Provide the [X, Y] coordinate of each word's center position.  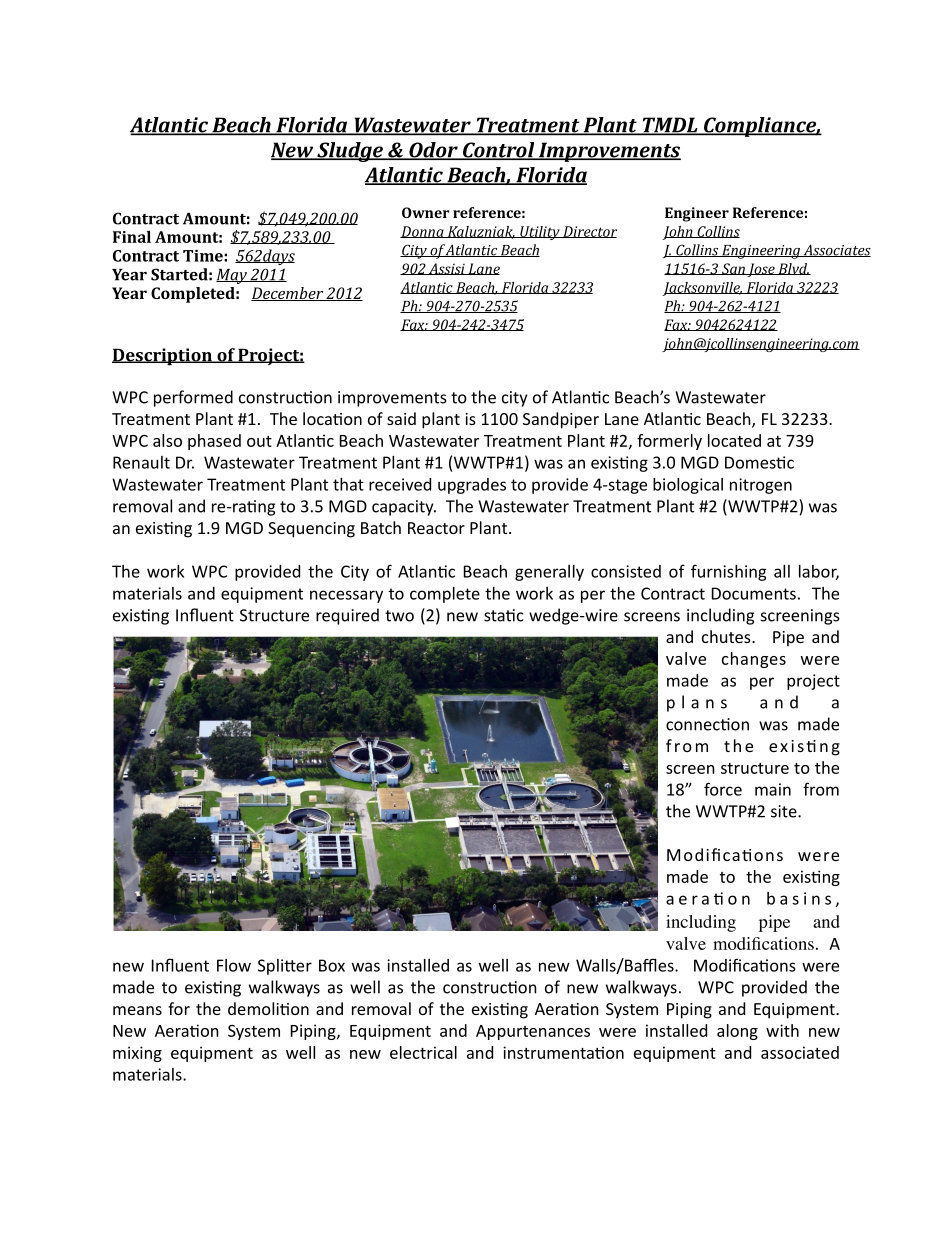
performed [193, 398]
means [137, 1010]
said [401, 418]
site [785, 811]
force [723, 789]
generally [549, 573]
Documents [754, 593]
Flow [234, 965]
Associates [836, 250]
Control [499, 151]
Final [132, 236]
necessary [346, 596]
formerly [669, 442]
